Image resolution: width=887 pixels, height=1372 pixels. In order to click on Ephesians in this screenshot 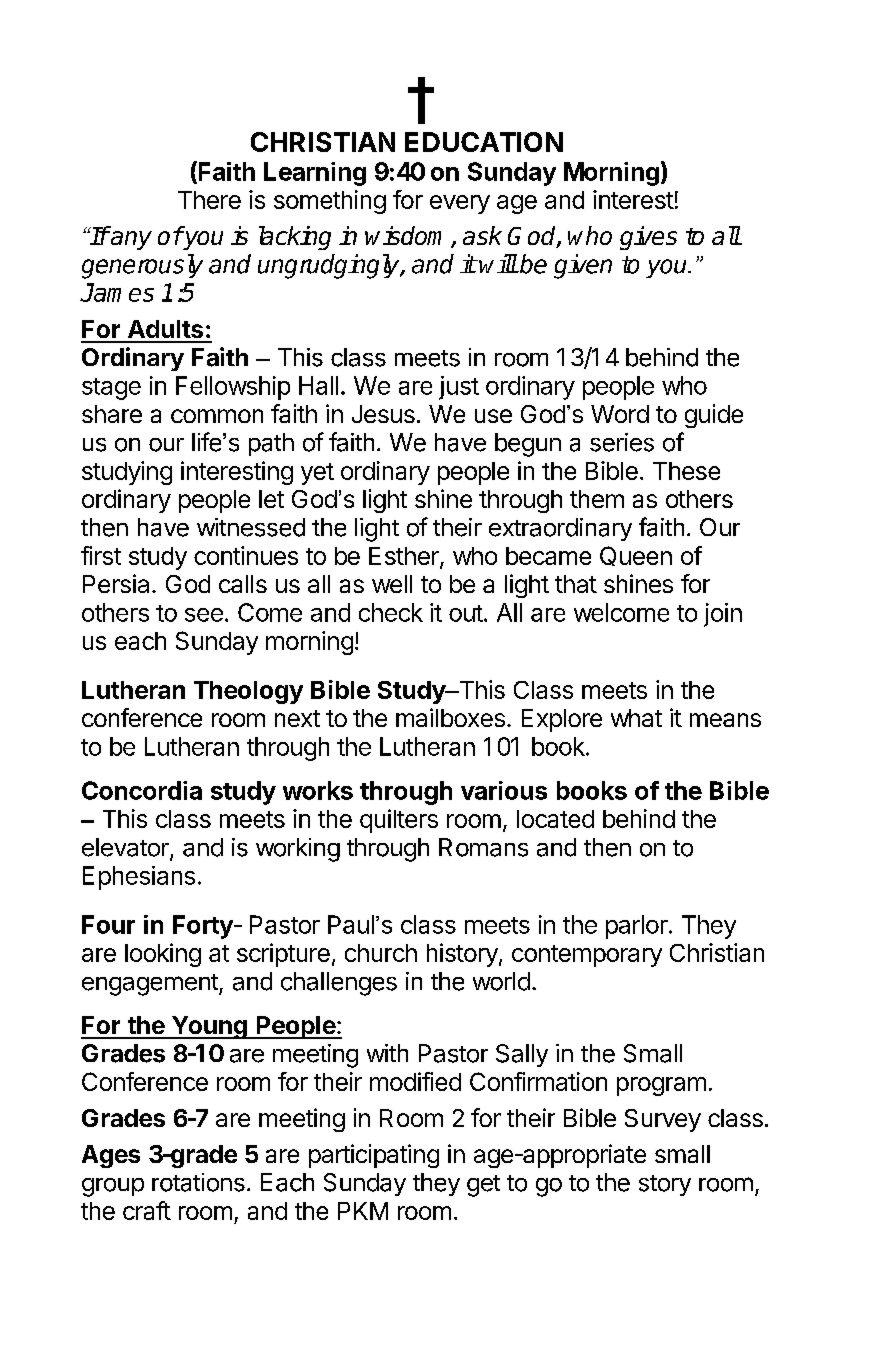, I will do `click(139, 878)`.
